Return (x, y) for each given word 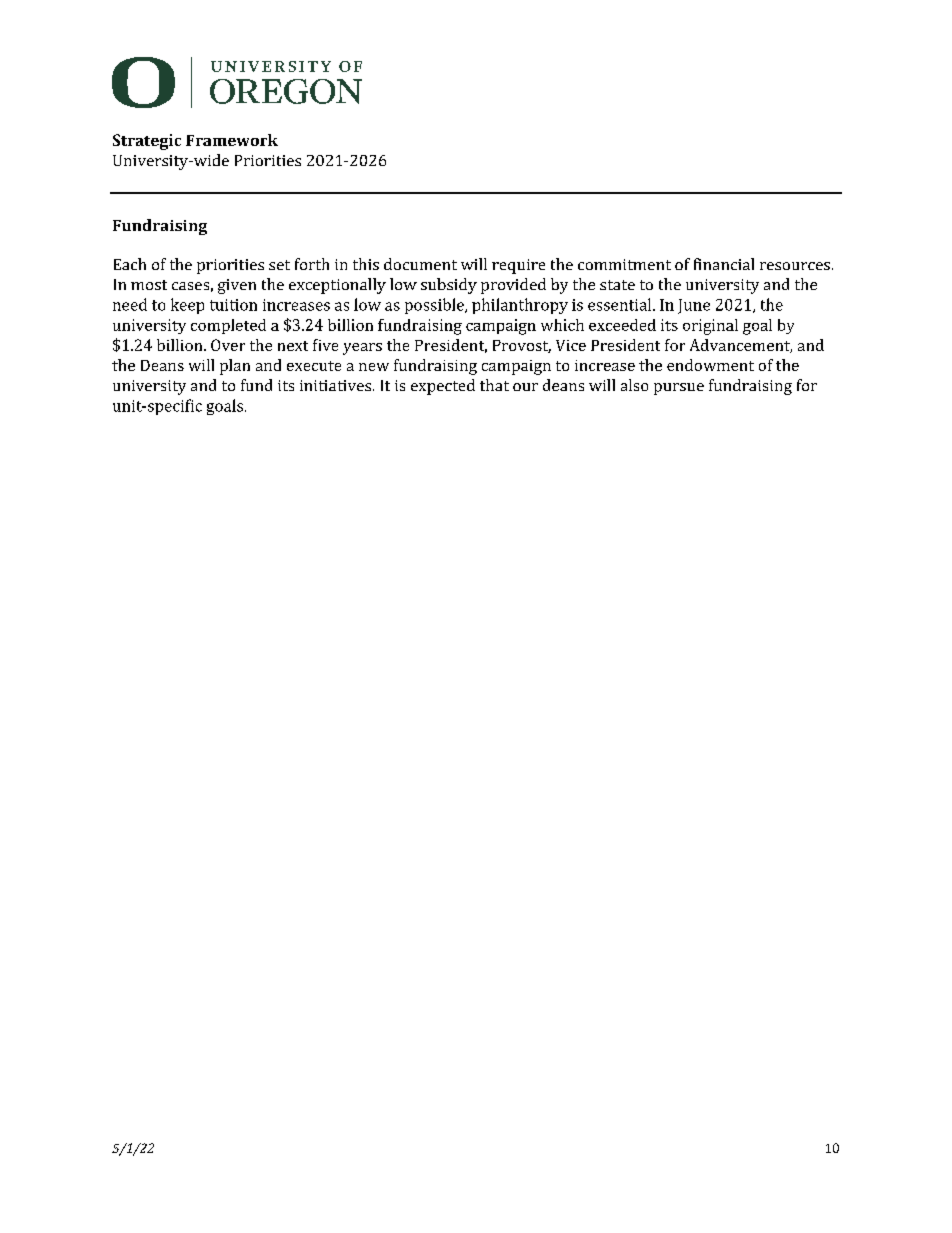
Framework (232, 140)
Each (130, 264)
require (518, 266)
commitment (624, 264)
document (420, 264)
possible (435, 306)
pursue (679, 389)
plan (235, 367)
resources (795, 266)
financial (724, 264)
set (279, 265)
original (710, 327)
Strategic (147, 142)
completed (228, 326)
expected (443, 387)
